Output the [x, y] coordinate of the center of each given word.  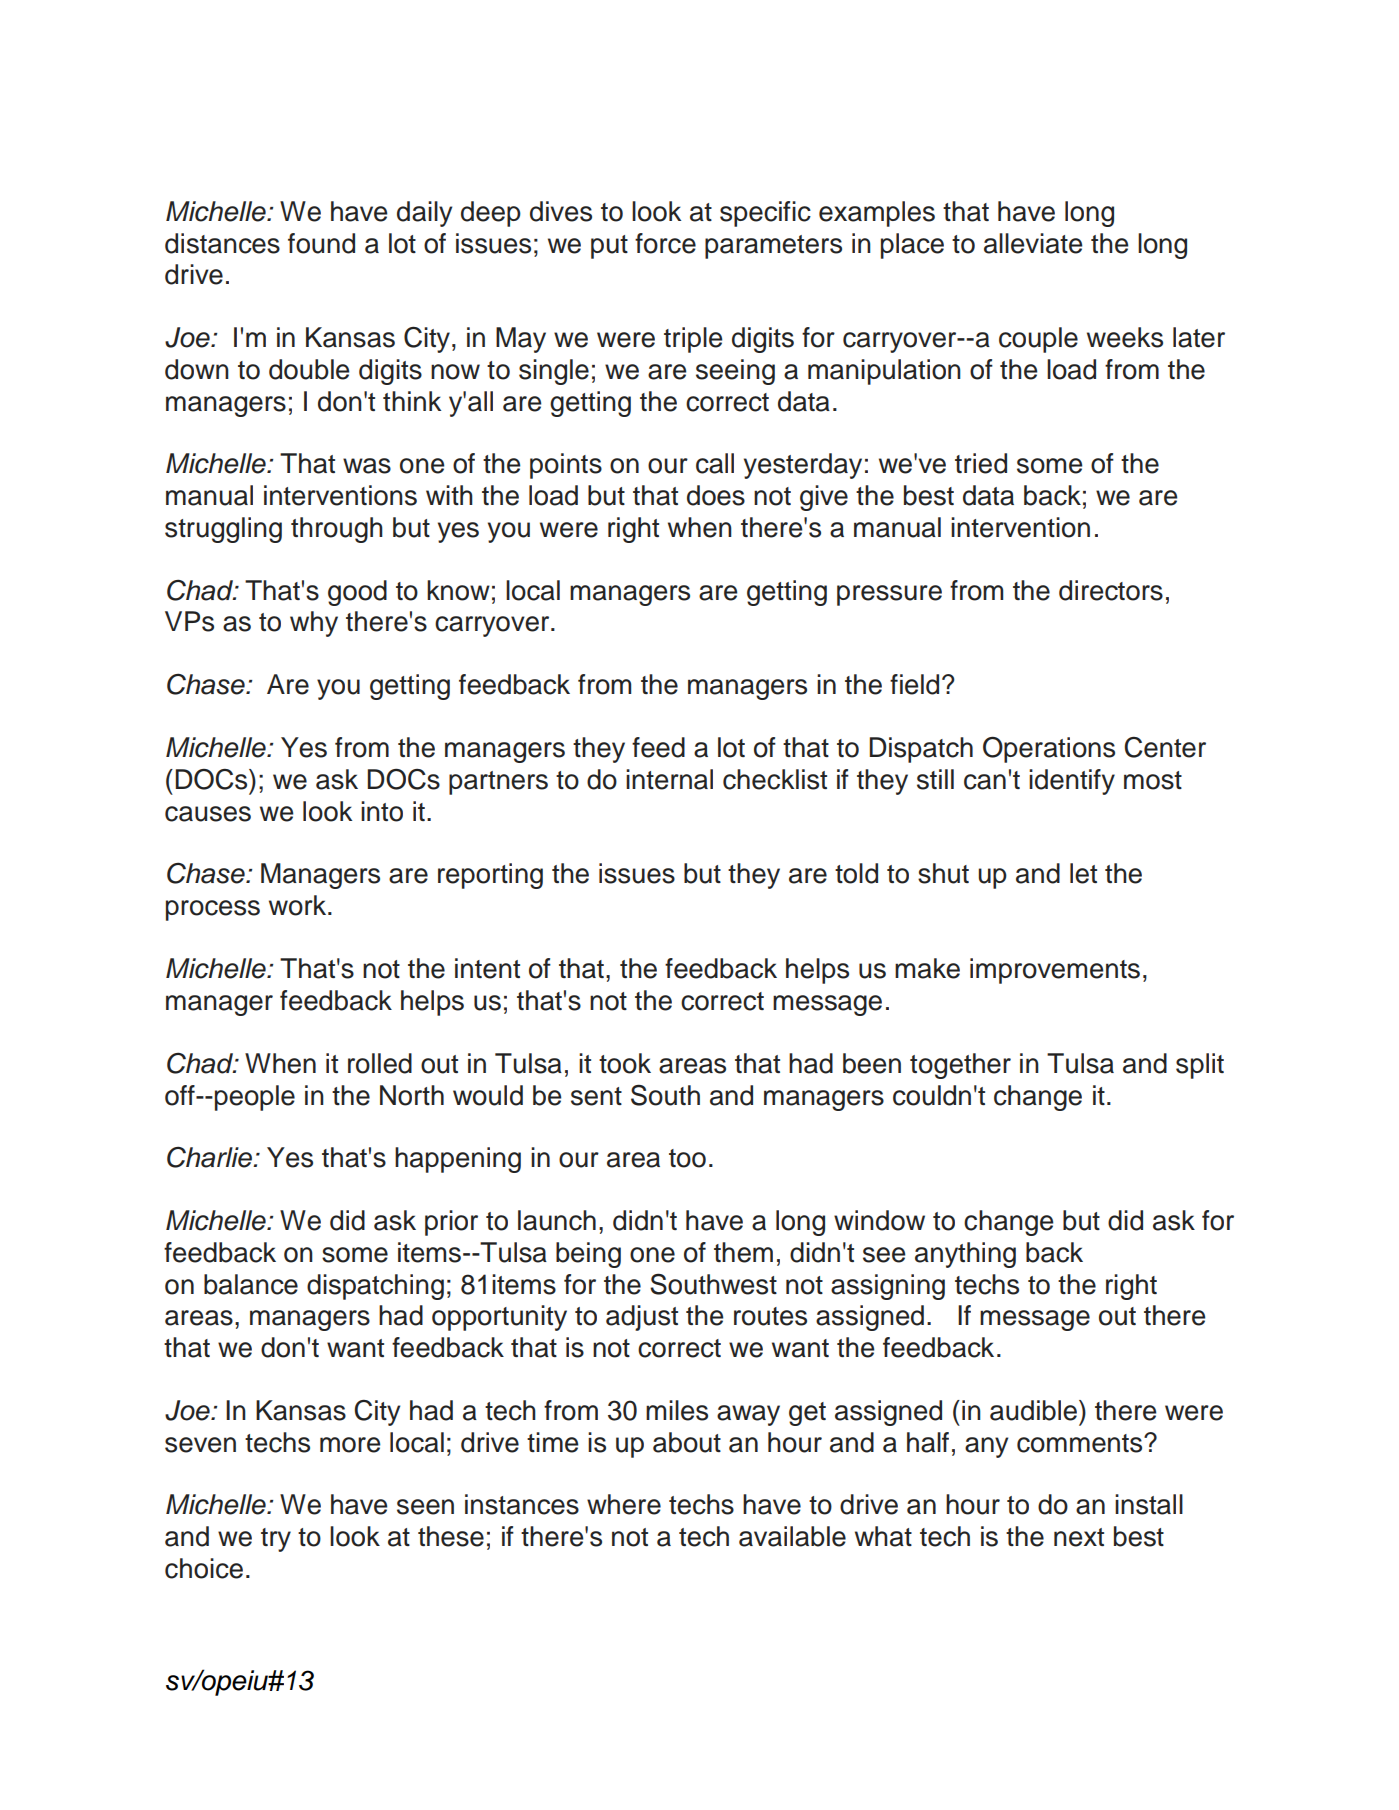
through [337, 530]
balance [251, 1284]
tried [981, 463]
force [665, 243]
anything [965, 1255]
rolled [380, 1063]
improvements [1055, 971]
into [382, 811]
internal [669, 779]
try [276, 1540]
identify [1072, 782]
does [716, 495]
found [321, 243]
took [625, 1063]
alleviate [1033, 243]
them [743, 1252]
